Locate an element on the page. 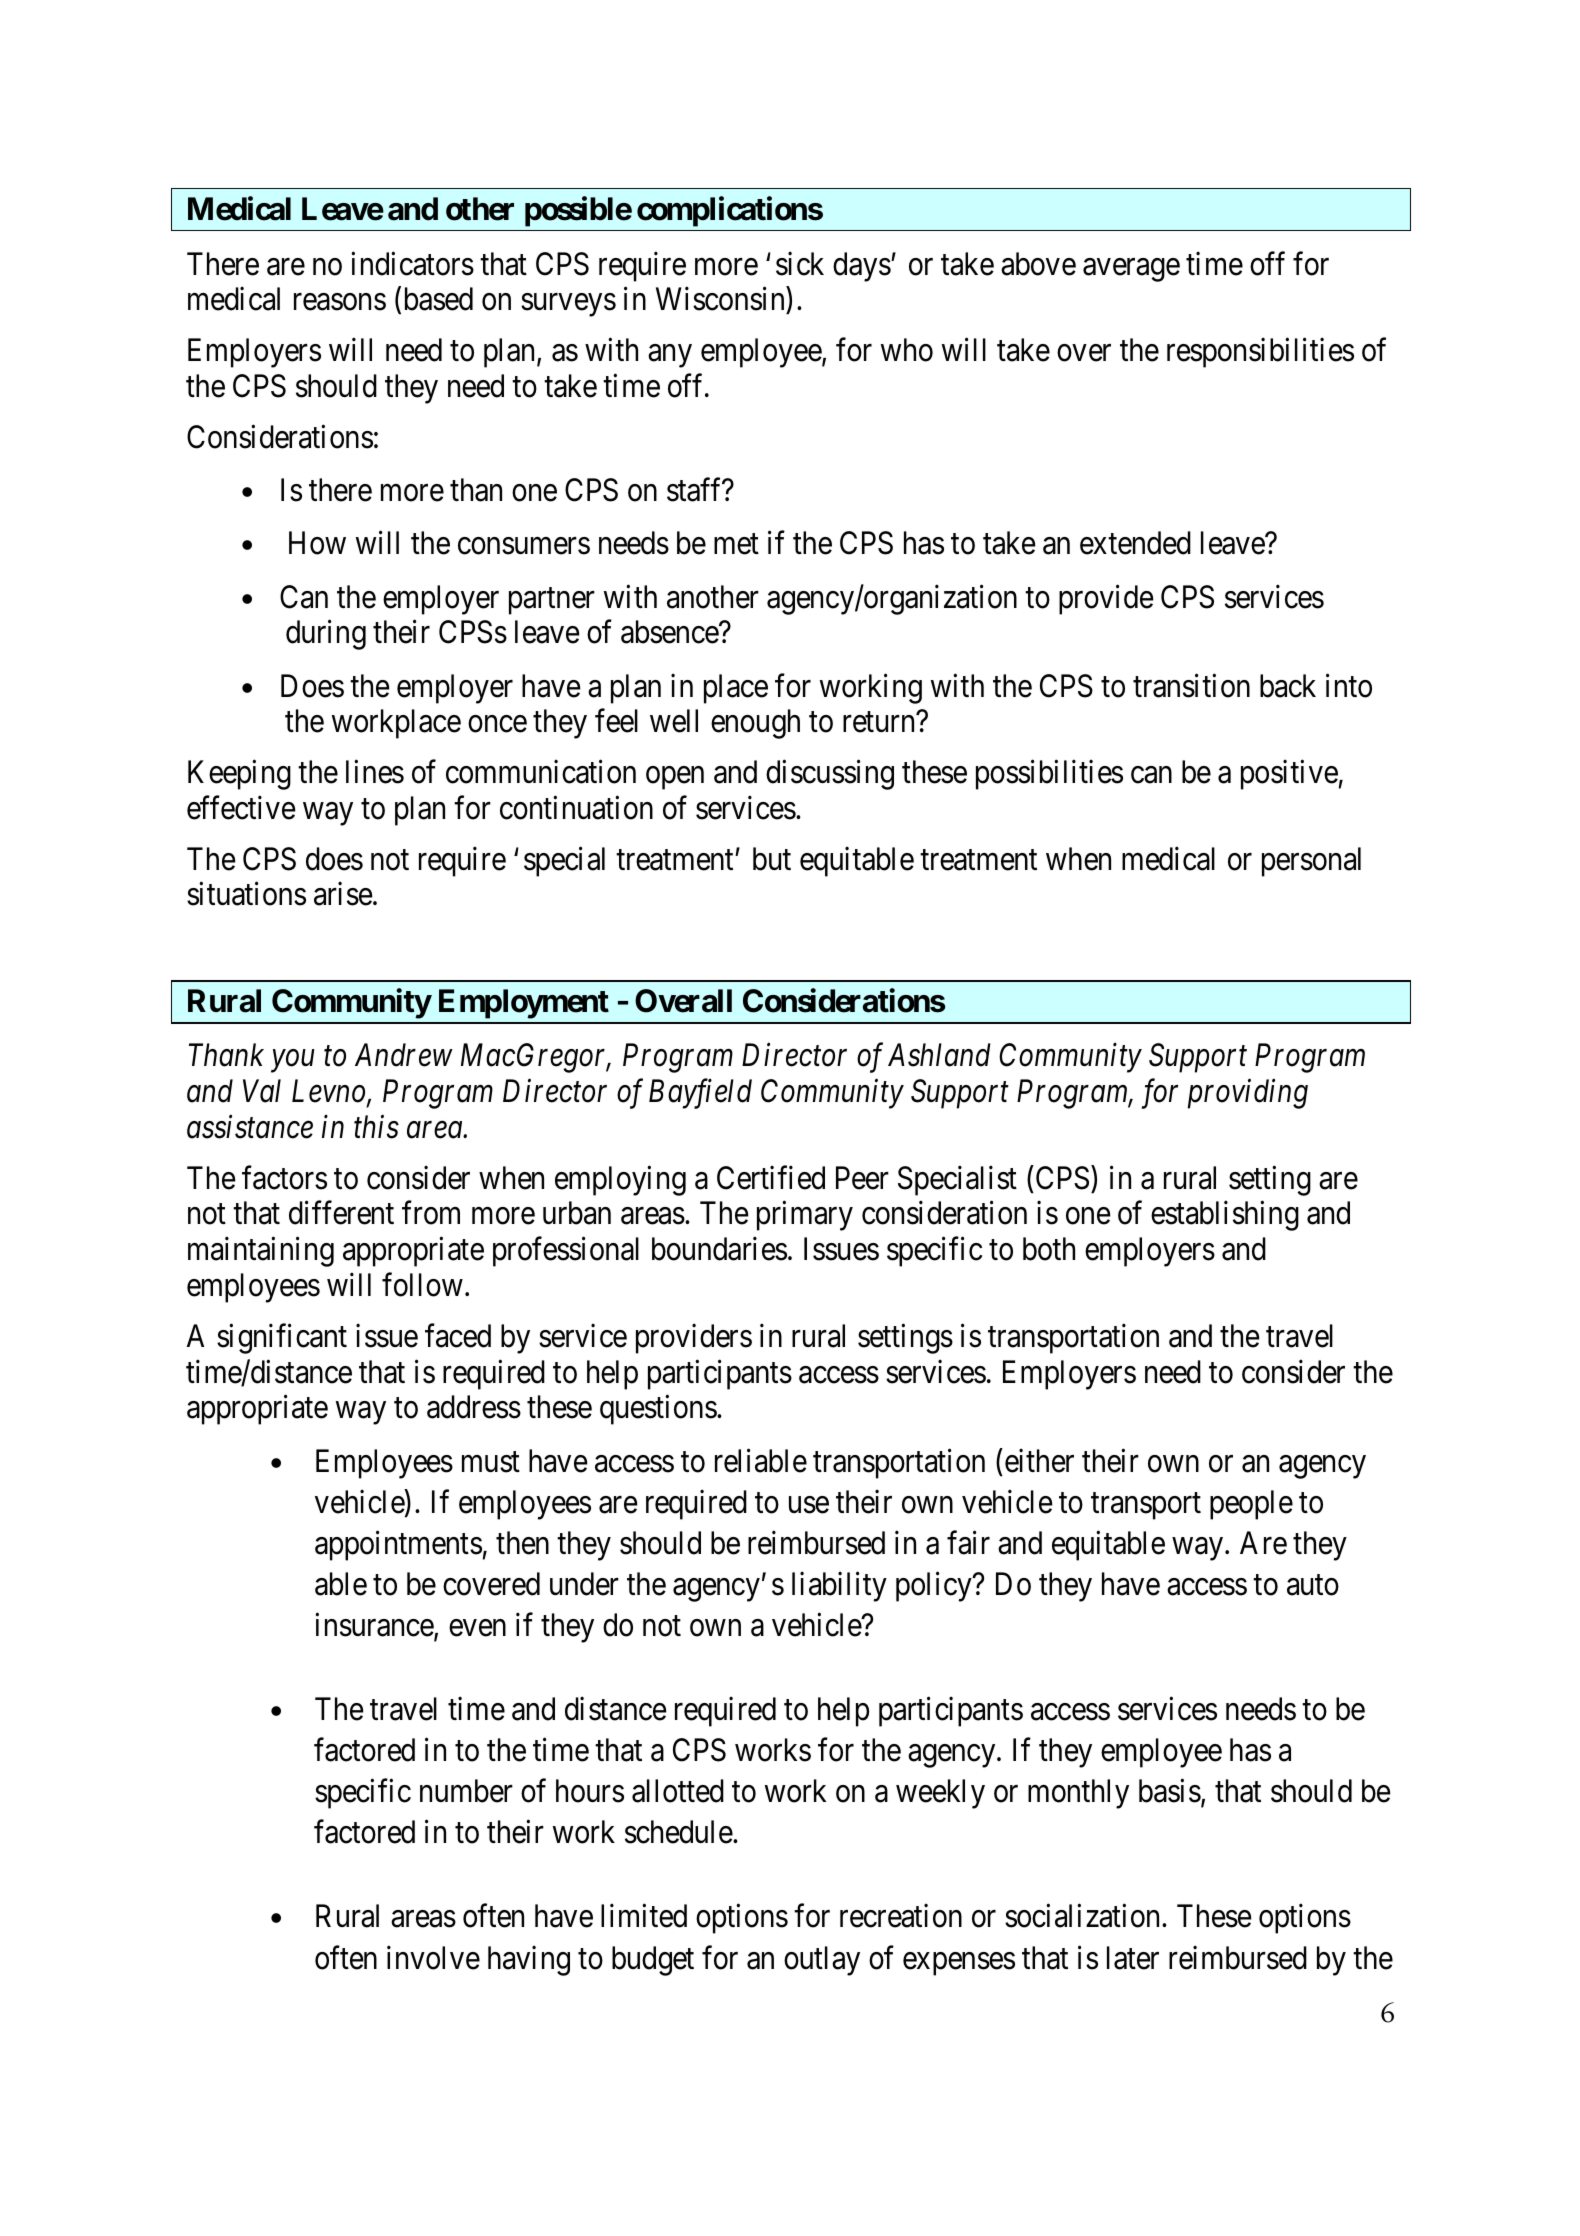  auto is located at coordinates (1313, 1585).
